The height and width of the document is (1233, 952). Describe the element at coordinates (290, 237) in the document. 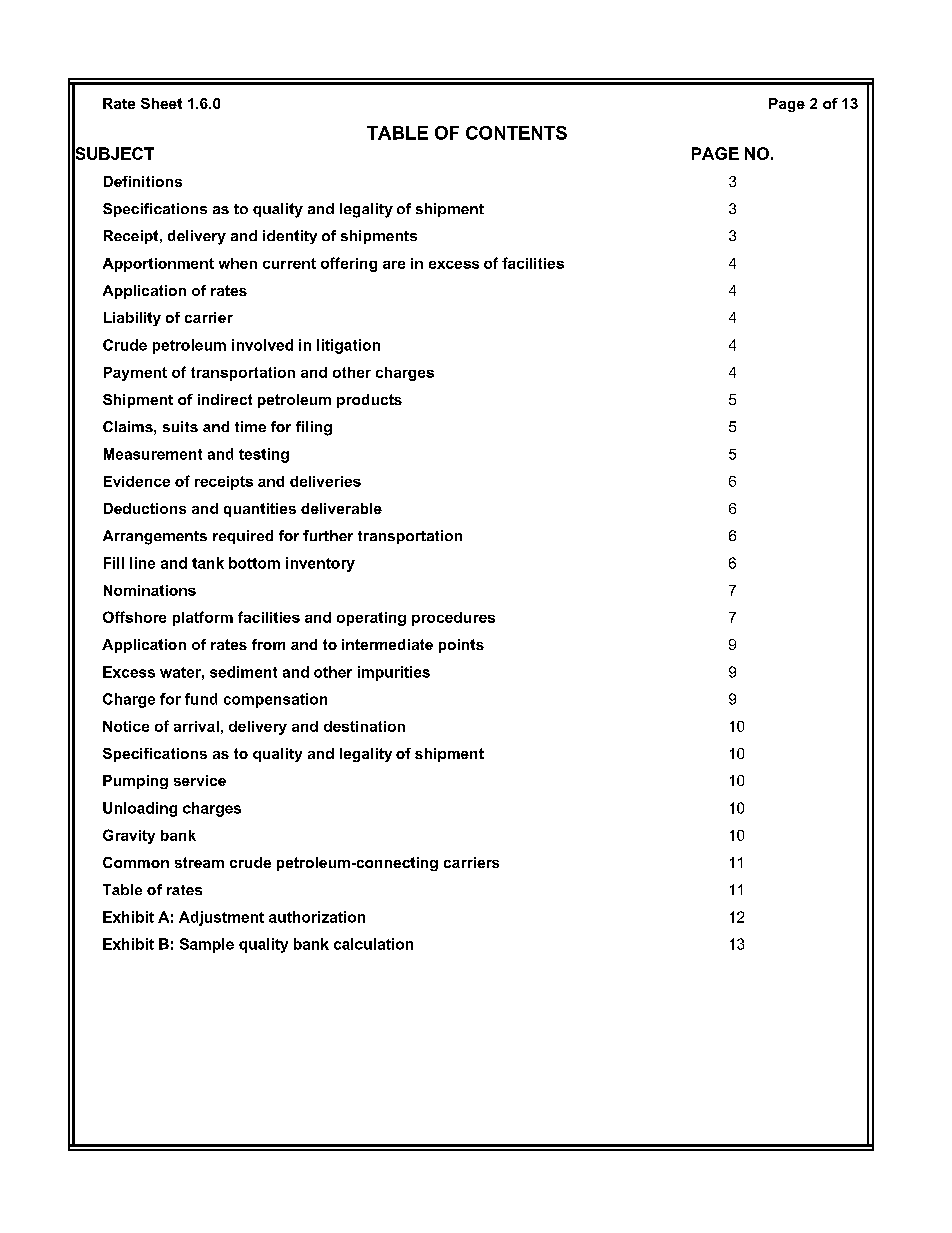

I see `identity` at that location.
